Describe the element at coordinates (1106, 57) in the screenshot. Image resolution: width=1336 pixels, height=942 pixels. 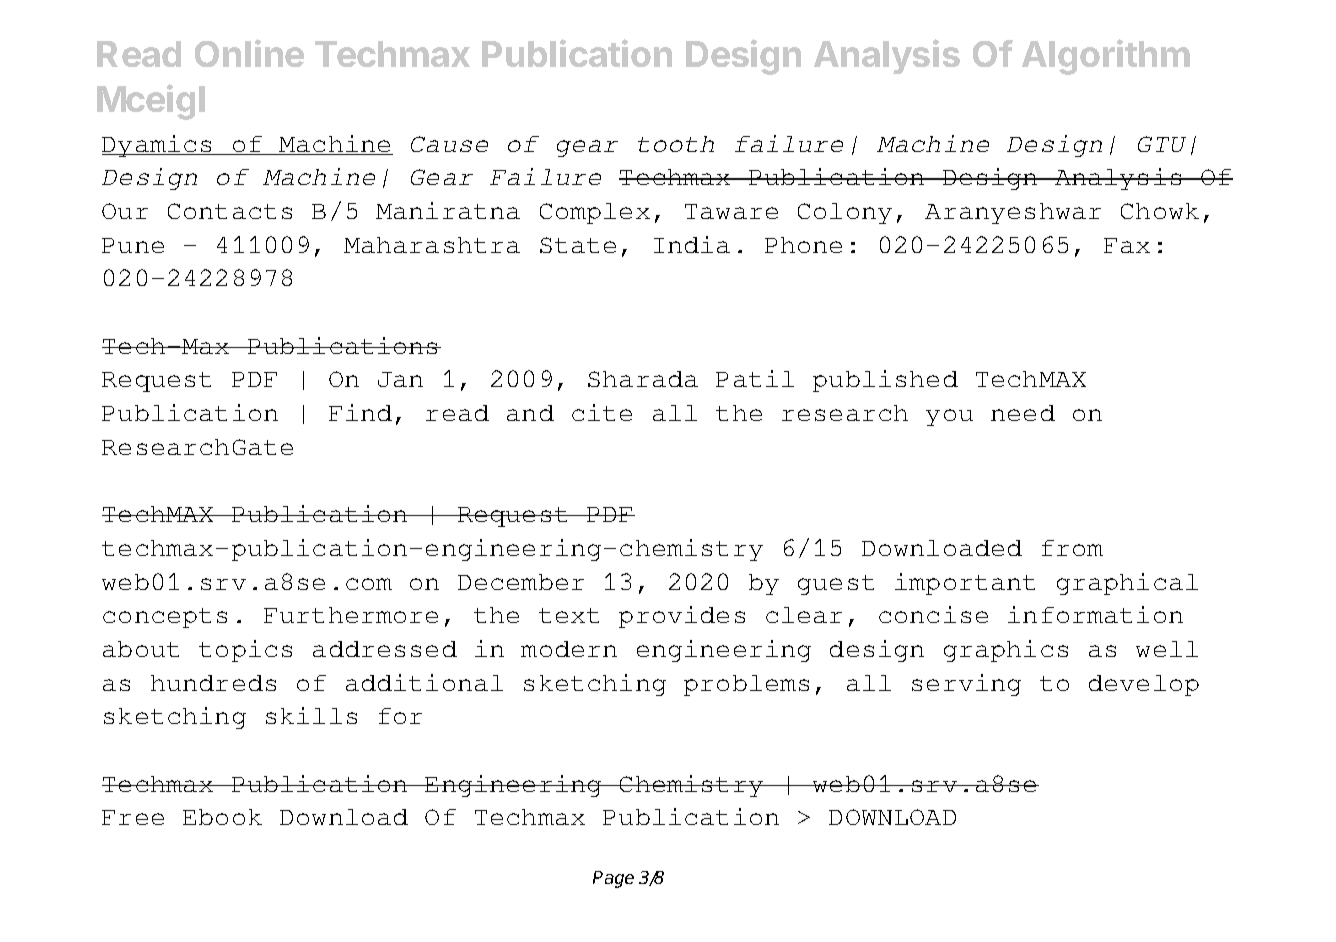
I see `Algorithm` at that location.
